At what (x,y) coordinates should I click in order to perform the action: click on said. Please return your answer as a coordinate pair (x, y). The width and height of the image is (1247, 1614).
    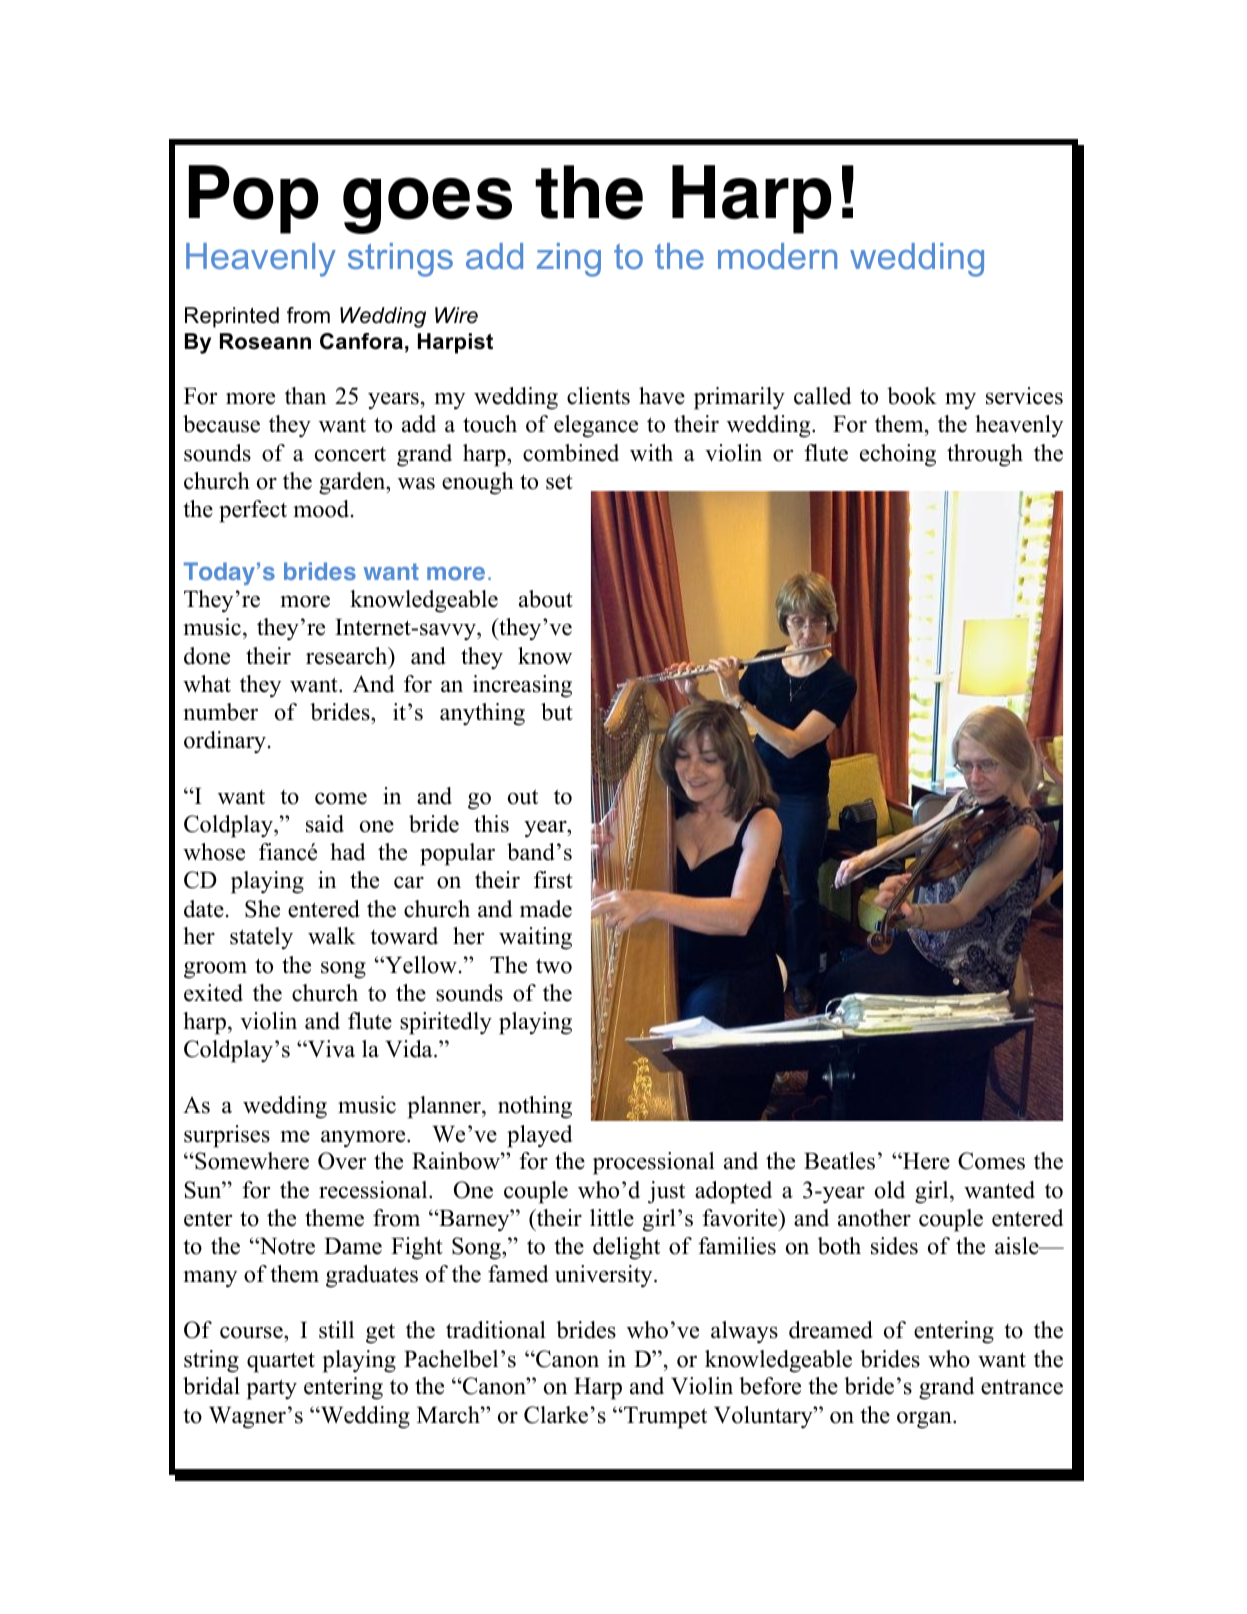
    Looking at the image, I should click on (325, 824).
